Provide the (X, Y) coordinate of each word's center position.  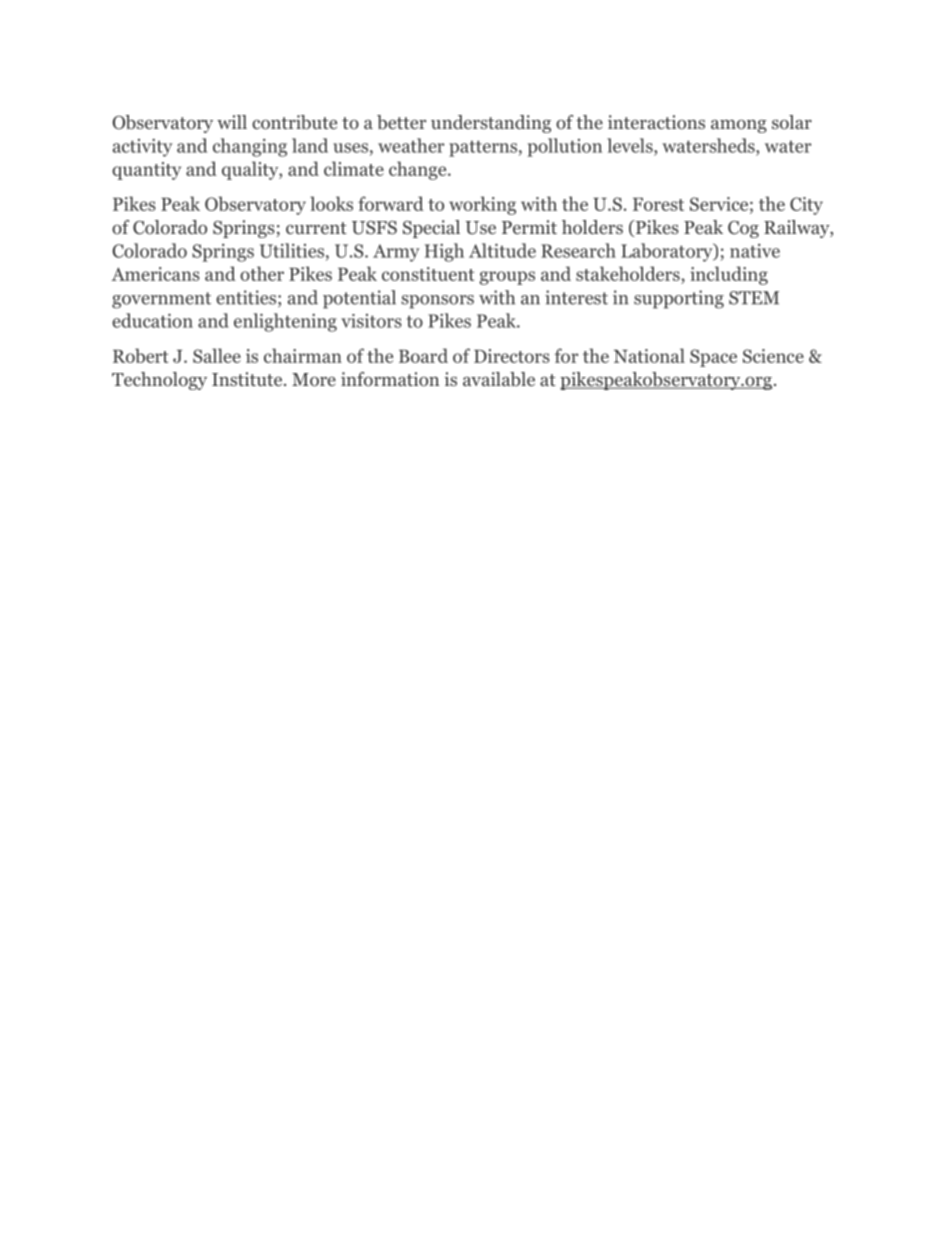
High (444, 252)
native (755, 251)
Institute (248, 379)
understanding (491, 124)
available (499, 379)
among (739, 126)
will (232, 122)
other (262, 273)
